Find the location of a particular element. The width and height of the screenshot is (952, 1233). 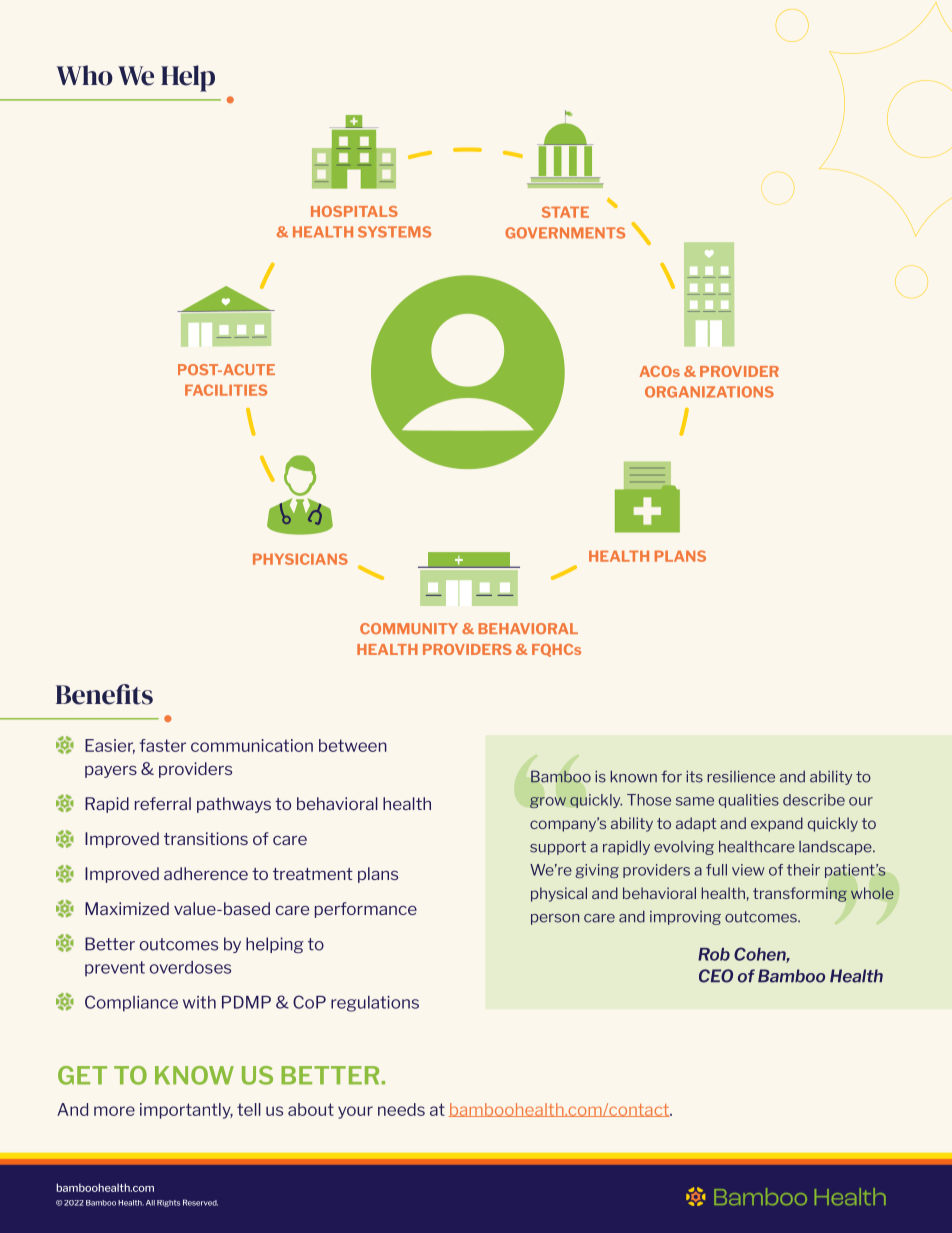

SYSTEMS is located at coordinates (394, 232).
